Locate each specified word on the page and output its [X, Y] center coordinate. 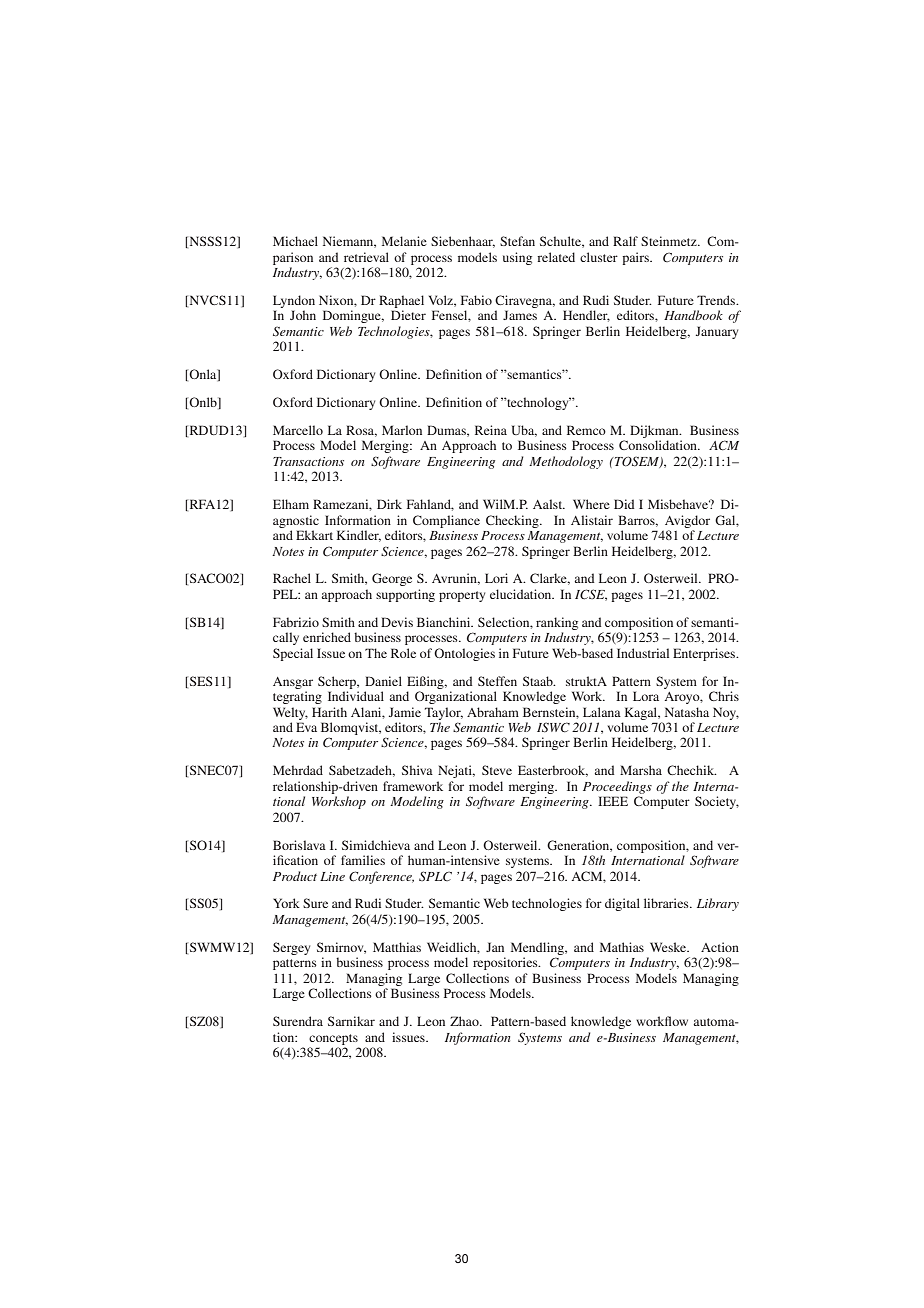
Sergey [291, 948]
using [517, 258]
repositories [506, 963]
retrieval [366, 257]
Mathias [622, 947]
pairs [636, 258]
